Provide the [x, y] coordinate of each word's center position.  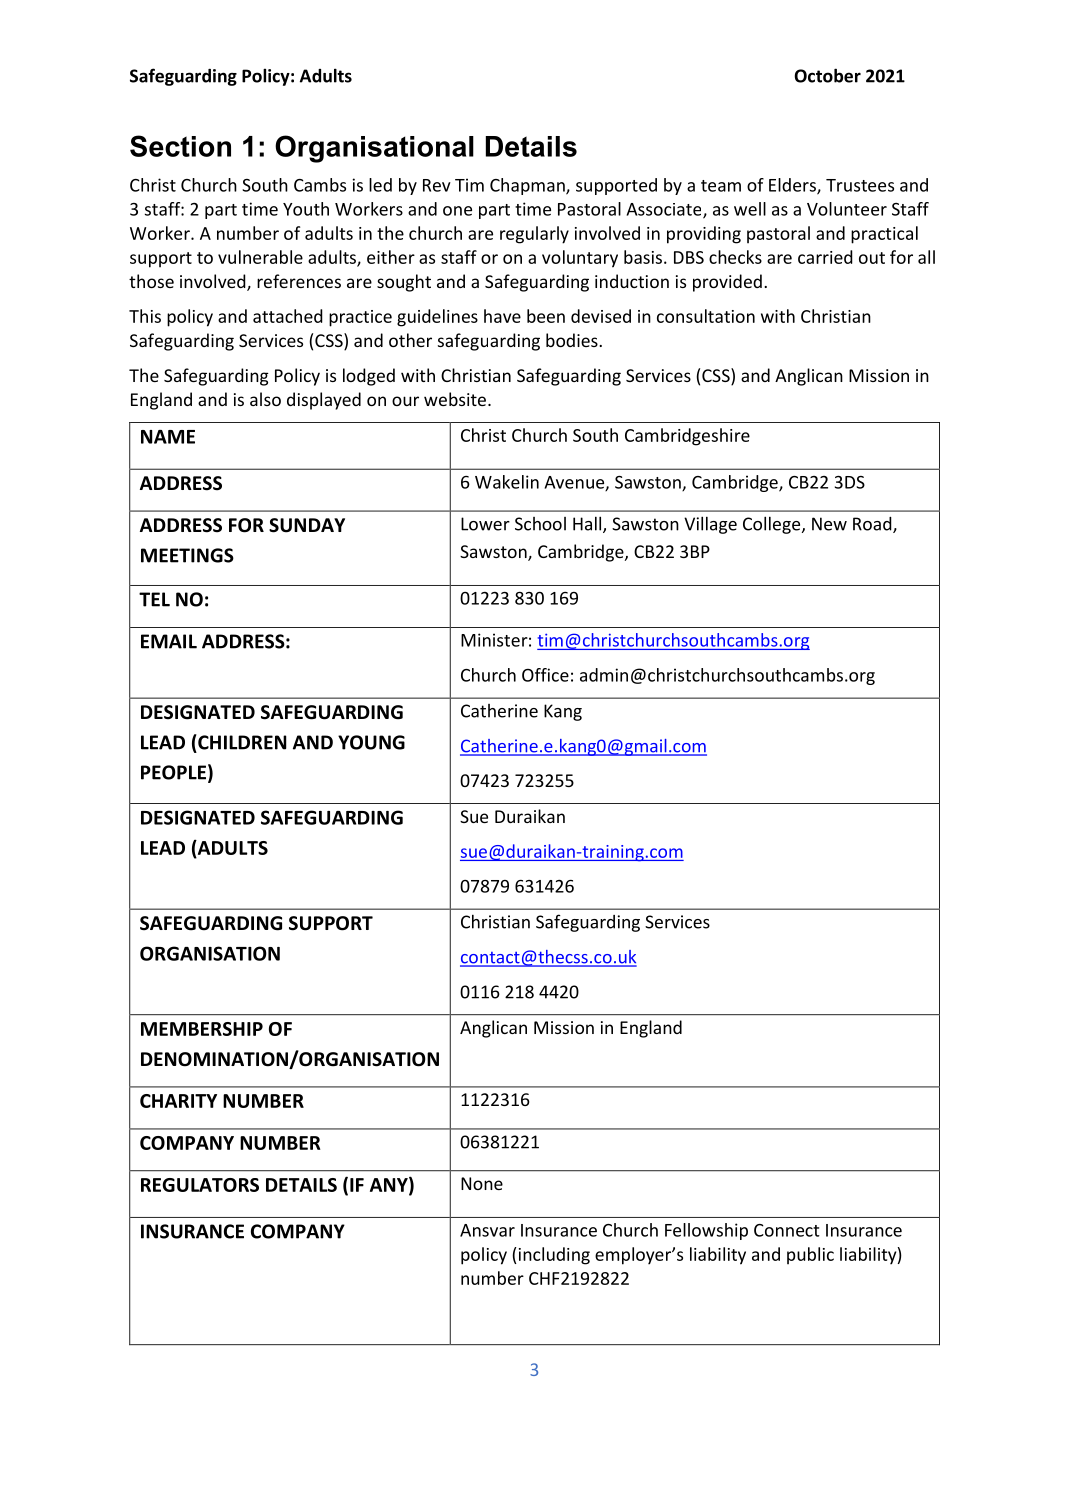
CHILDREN [241, 742]
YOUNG [371, 742]
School [540, 524]
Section [180, 146]
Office [545, 675]
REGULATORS [200, 1185]
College [773, 525]
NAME [168, 437]
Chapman [528, 186]
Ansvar [487, 1230]
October [827, 75]
